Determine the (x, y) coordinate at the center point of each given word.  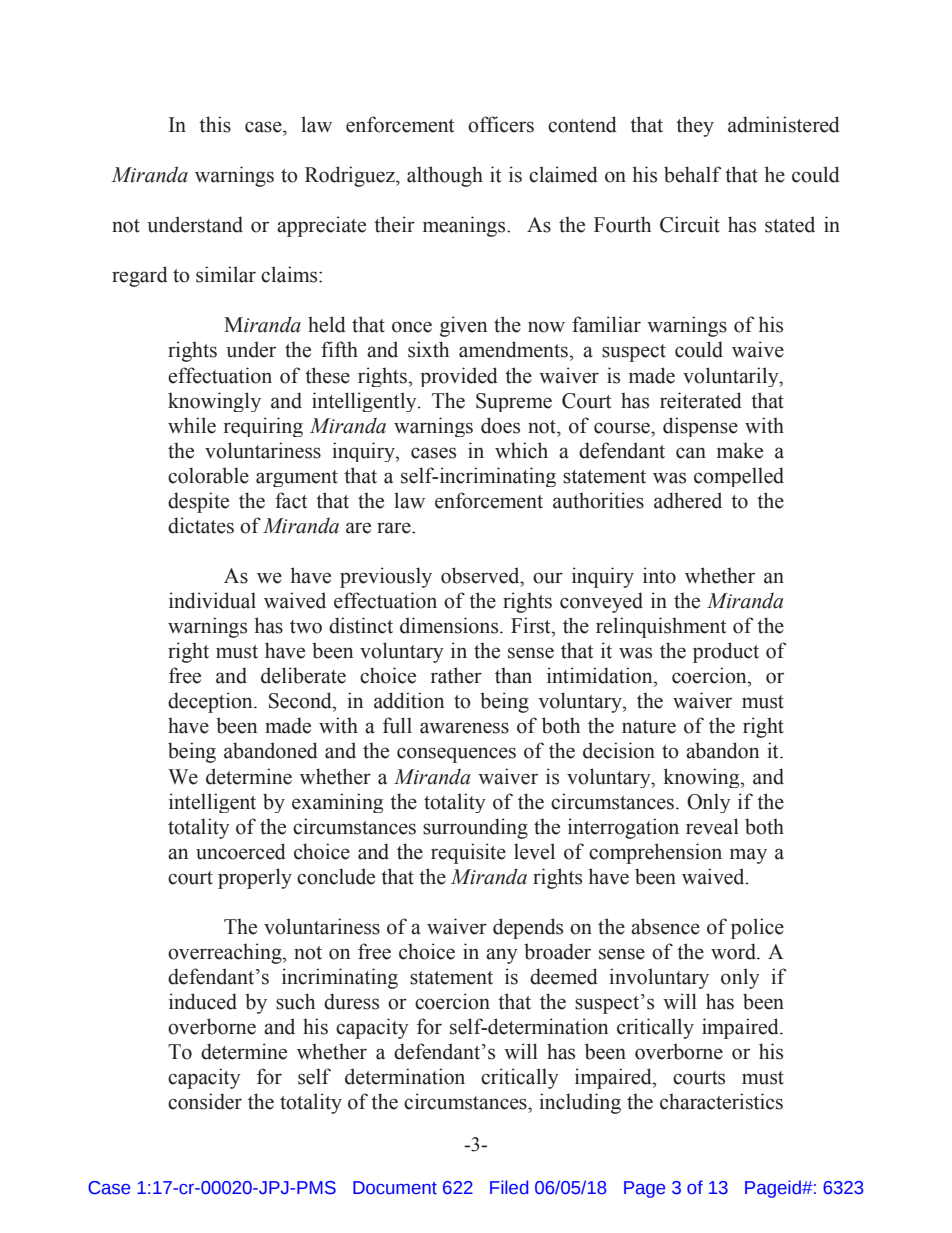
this (215, 124)
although (445, 176)
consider (205, 1101)
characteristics (721, 1101)
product (726, 652)
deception (211, 702)
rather (456, 675)
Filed (509, 1187)
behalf (692, 174)
